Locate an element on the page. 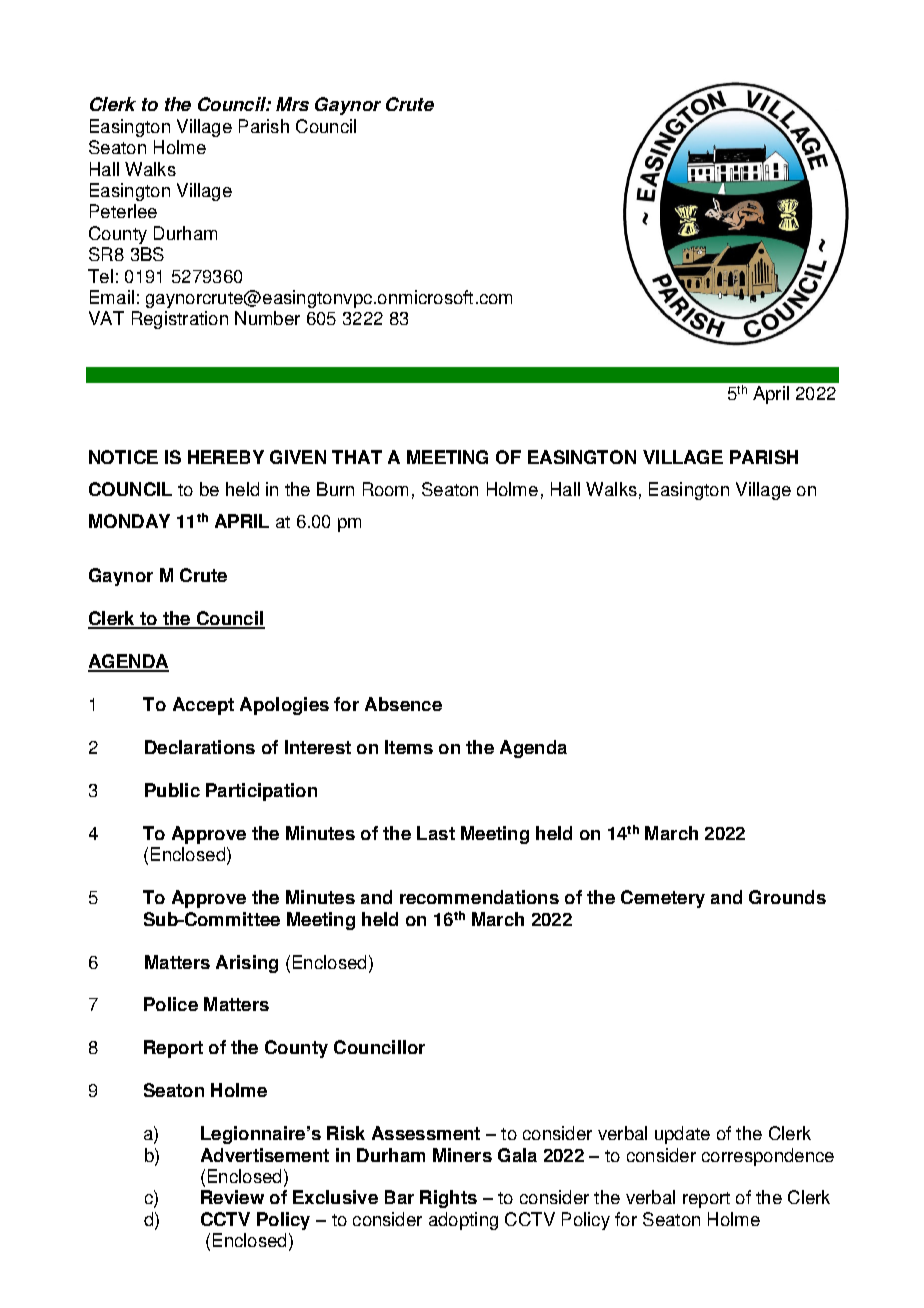 This image has height=1308, width=924. Room is located at coordinates (385, 489).
